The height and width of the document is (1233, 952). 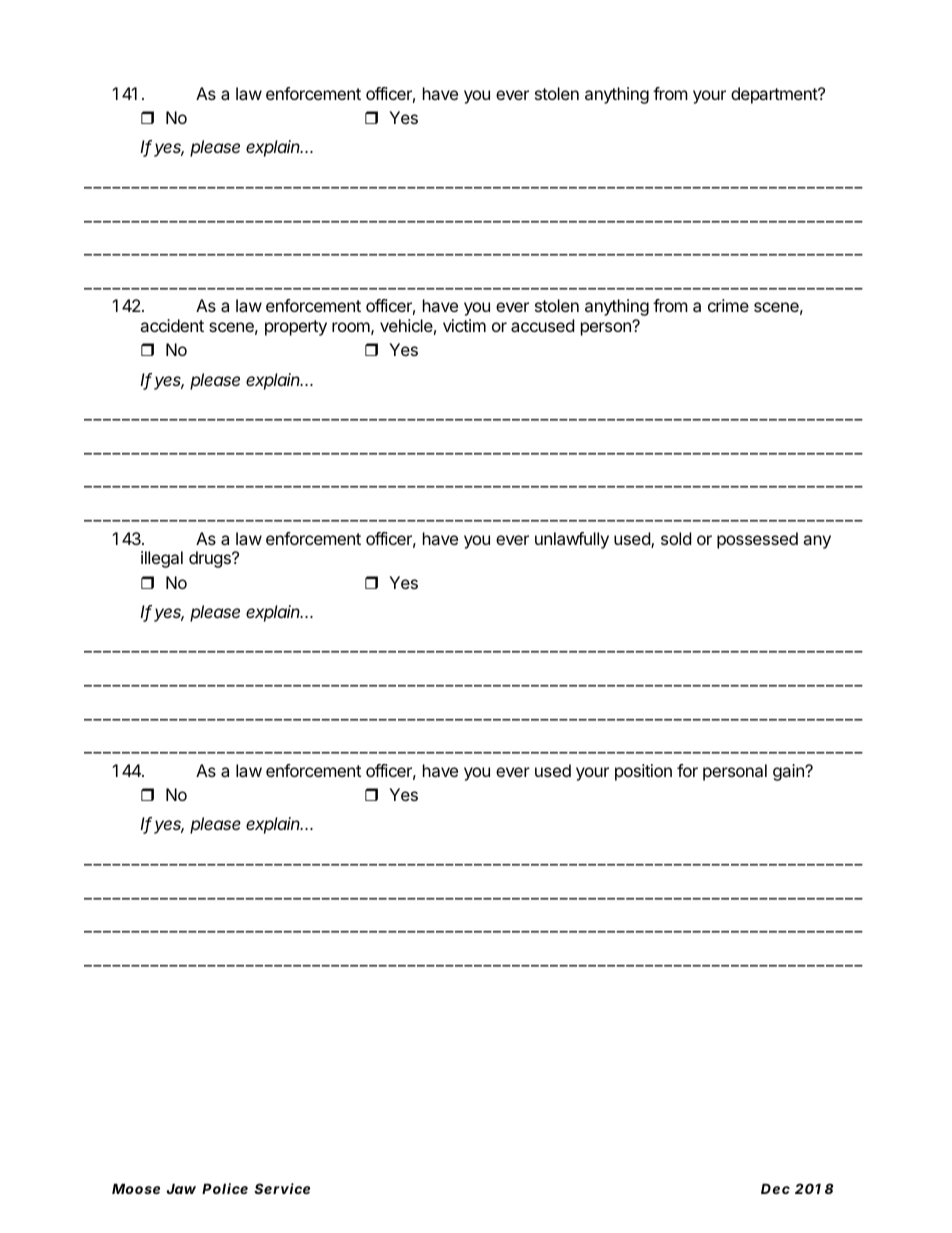 What do you see at coordinates (676, 538) in the document?
I see `sold` at bounding box center [676, 538].
